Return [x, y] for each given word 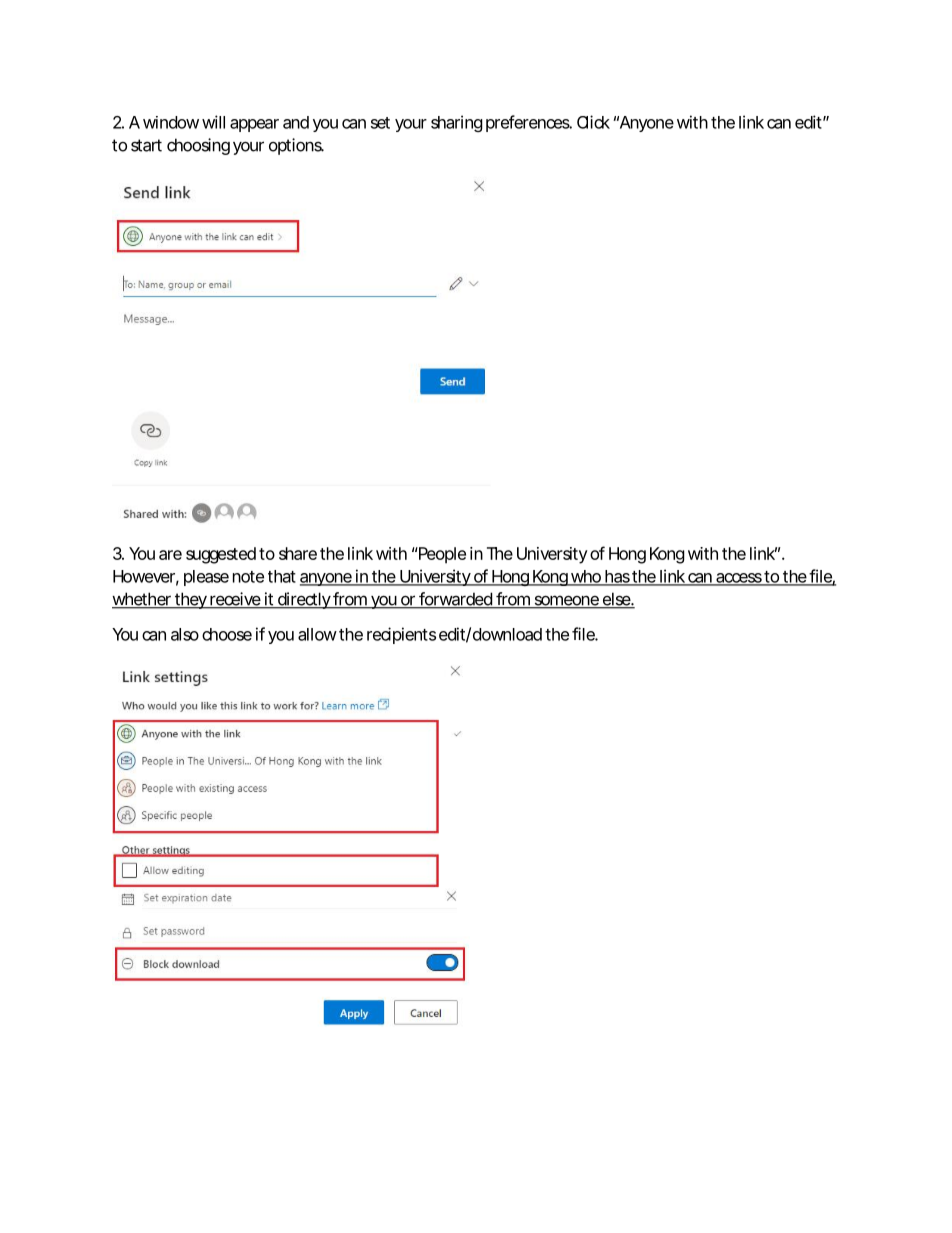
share [298, 553]
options [296, 146]
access [739, 579]
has [617, 577]
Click [593, 122]
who [586, 577]
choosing [198, 146]
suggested [221, 555]
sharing [457, 123]
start [146, 145]
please [206, 578]
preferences [529, 123]
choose [227, 634]
